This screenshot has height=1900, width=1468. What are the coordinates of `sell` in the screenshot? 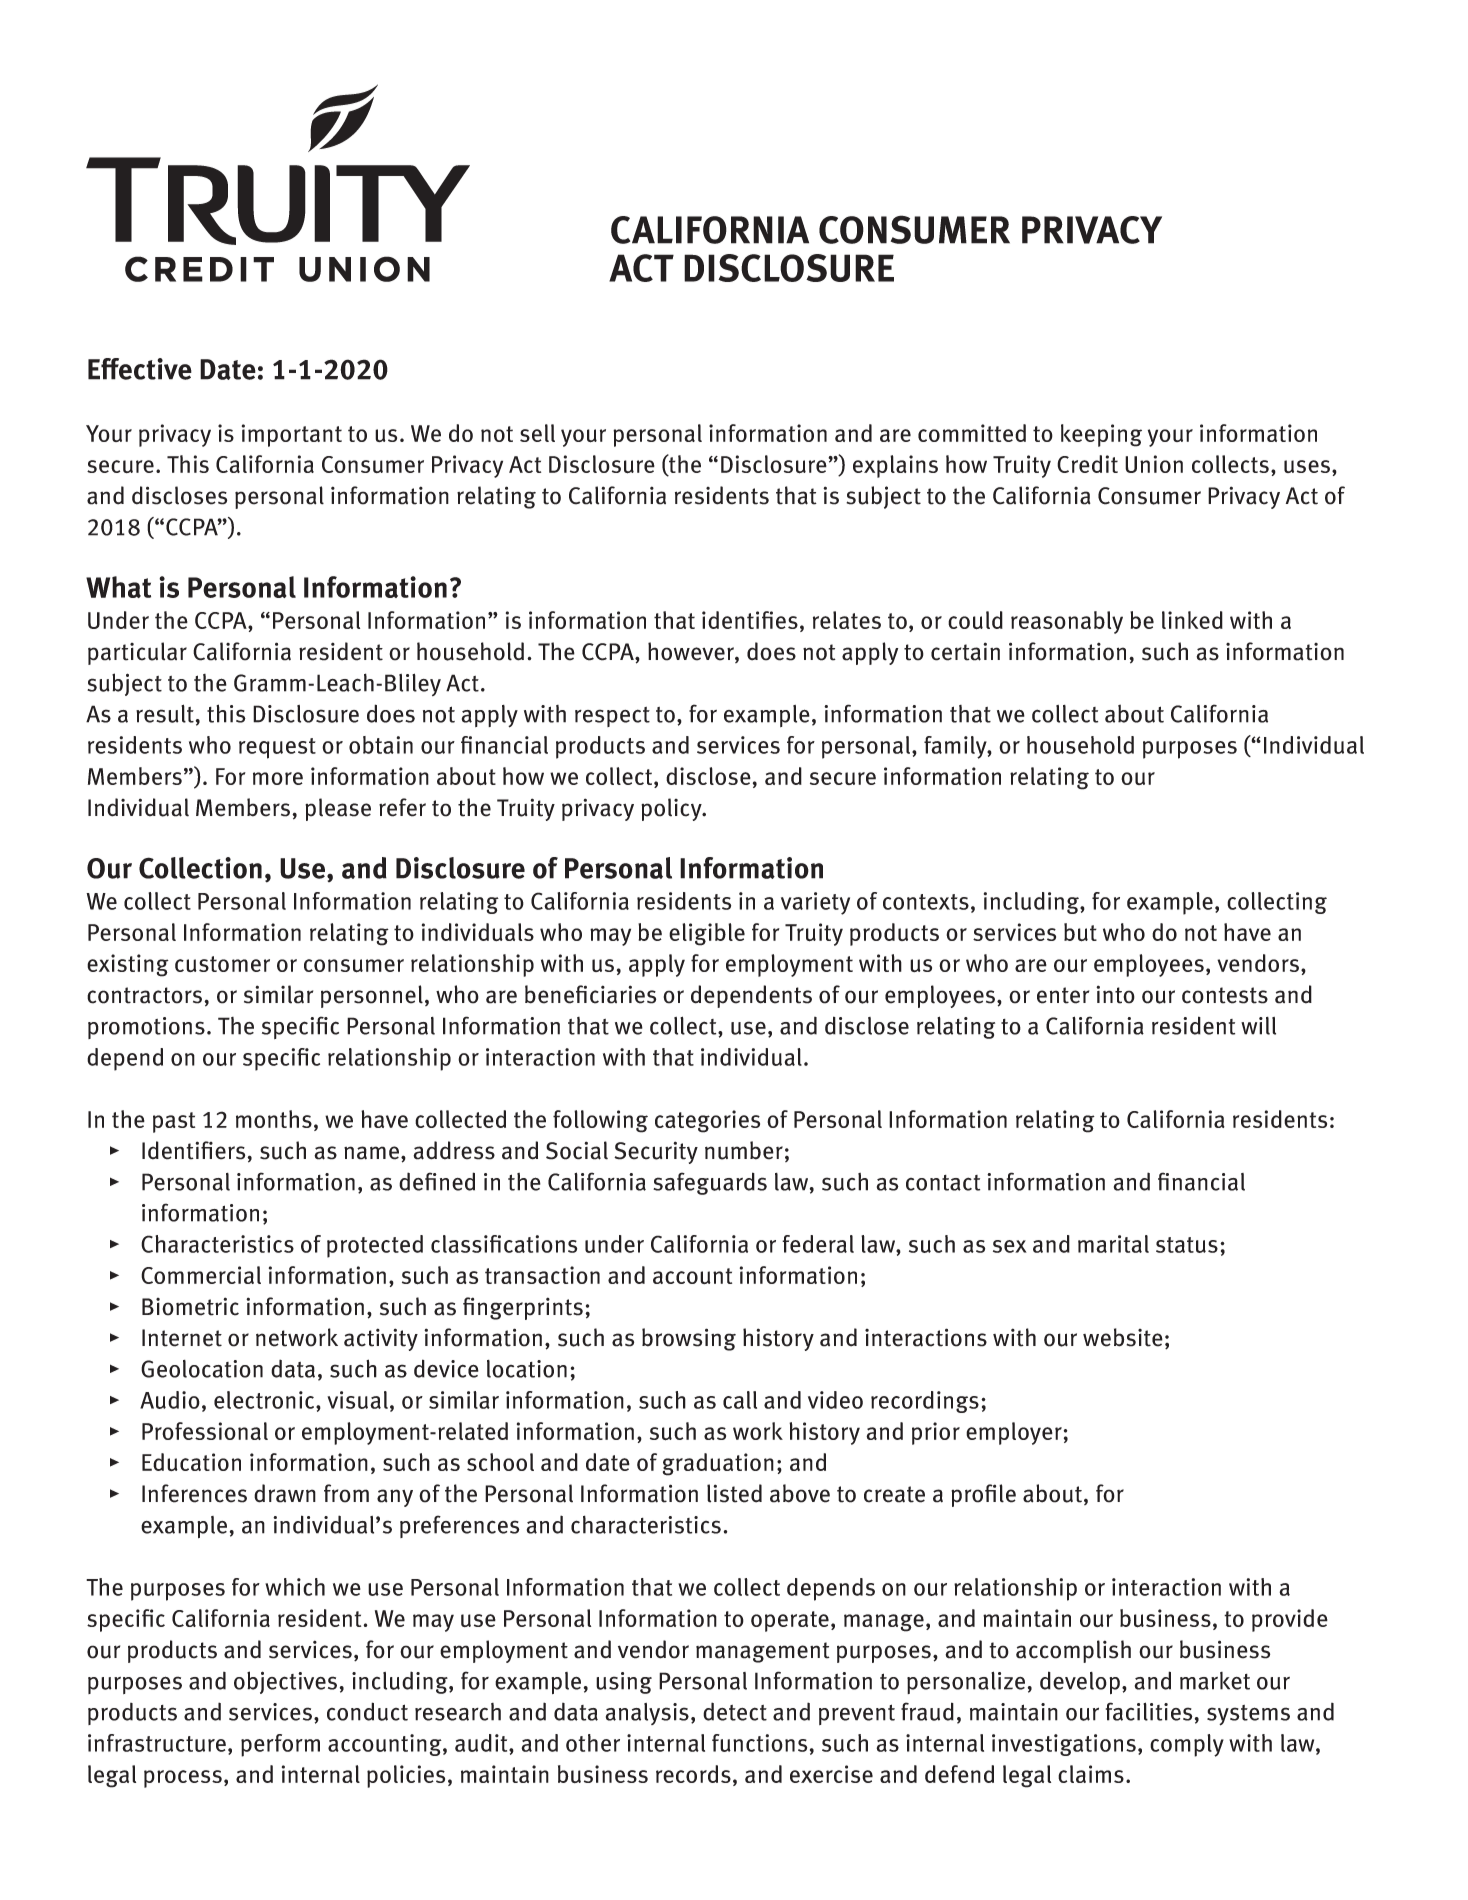 It's located at (537, 433).
